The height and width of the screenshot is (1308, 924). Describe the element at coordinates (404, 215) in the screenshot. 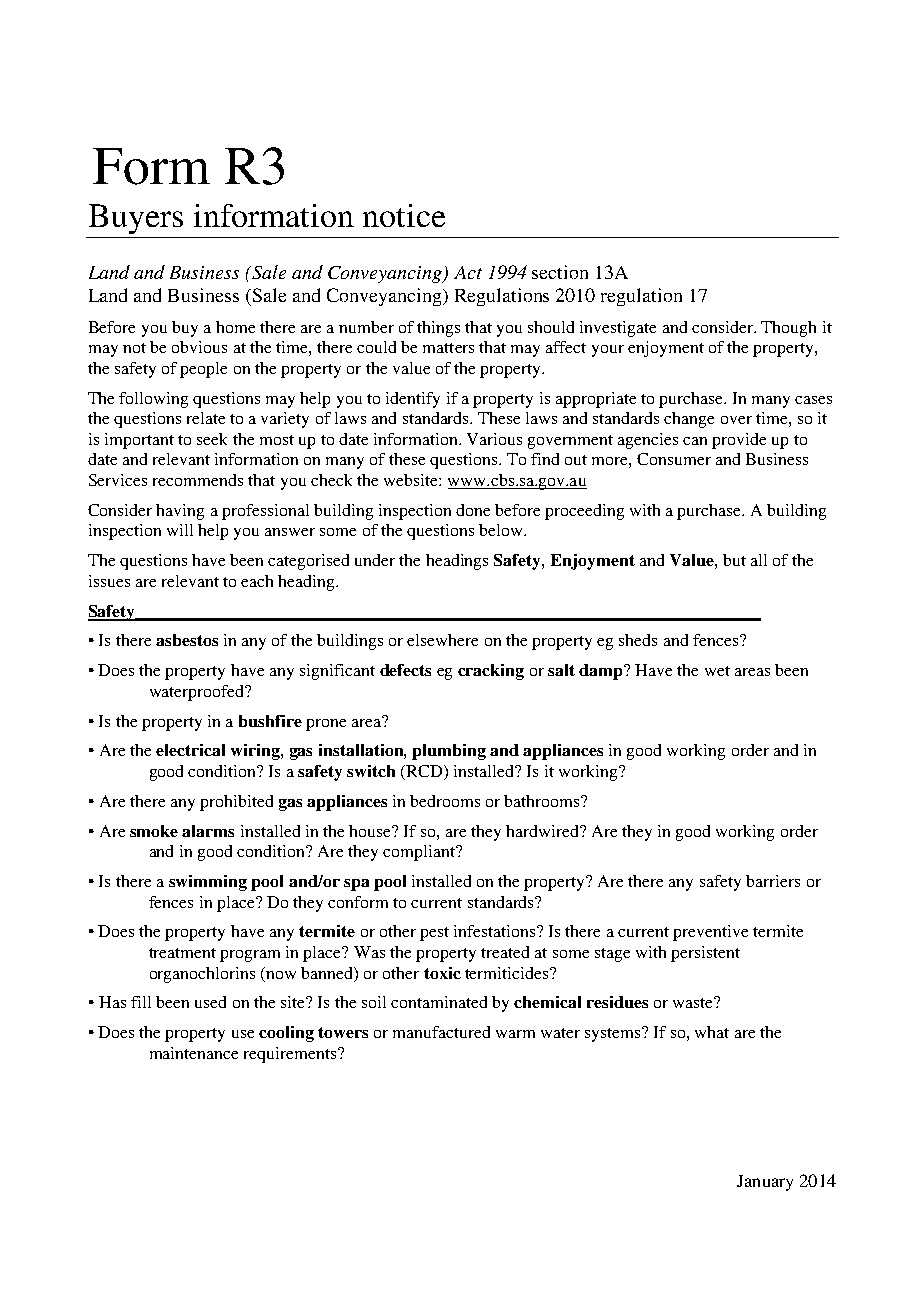

I see `notice` at that location.
